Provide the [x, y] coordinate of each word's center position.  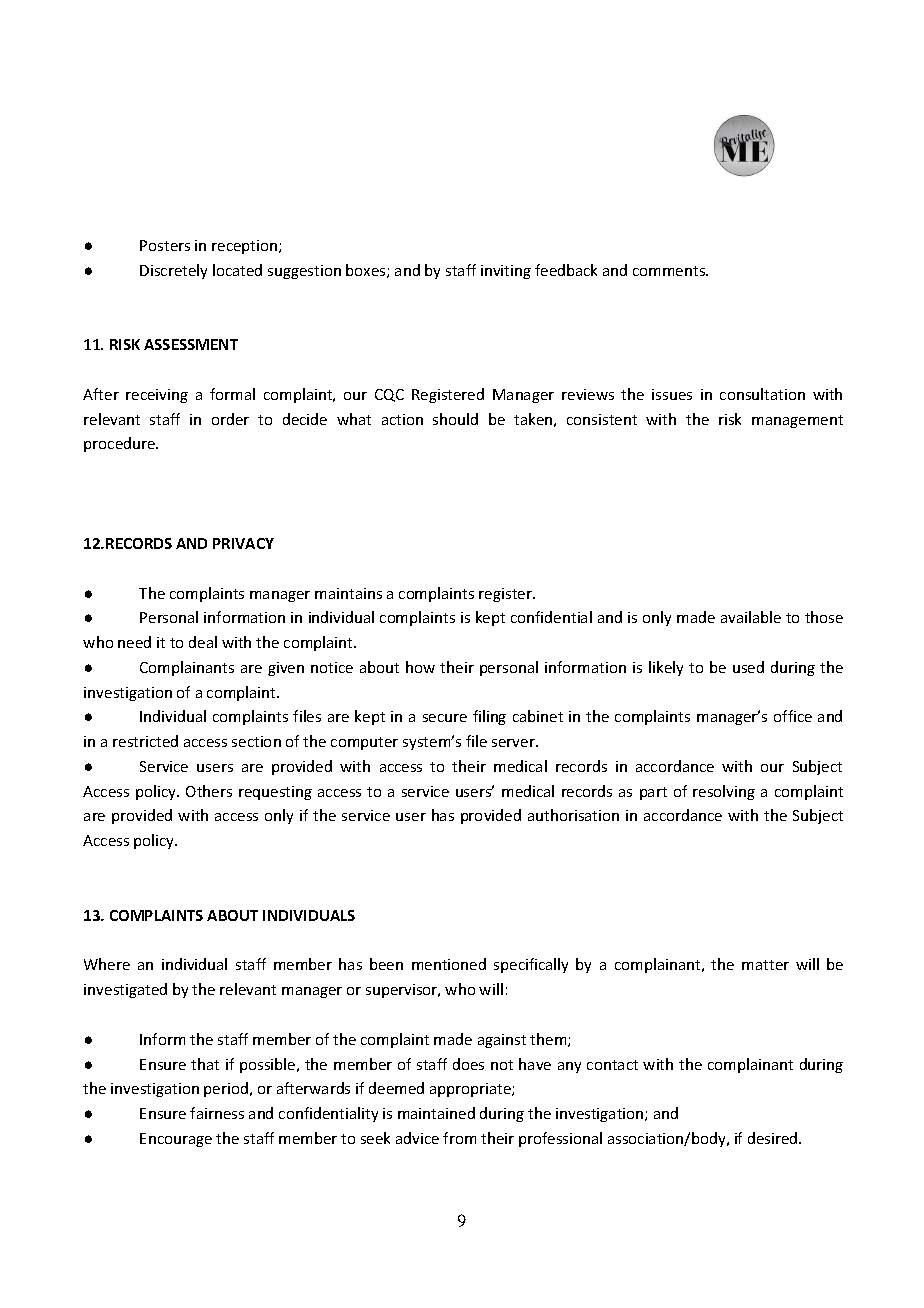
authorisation [573, 815]
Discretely [173, 271]
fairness [217, 1113]
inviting [506, 272]
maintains [348, 593]
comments [670, 271]
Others [209, 791]
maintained [436, 1113]
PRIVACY [243, 543]
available [751, 617]
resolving [724, 792]
